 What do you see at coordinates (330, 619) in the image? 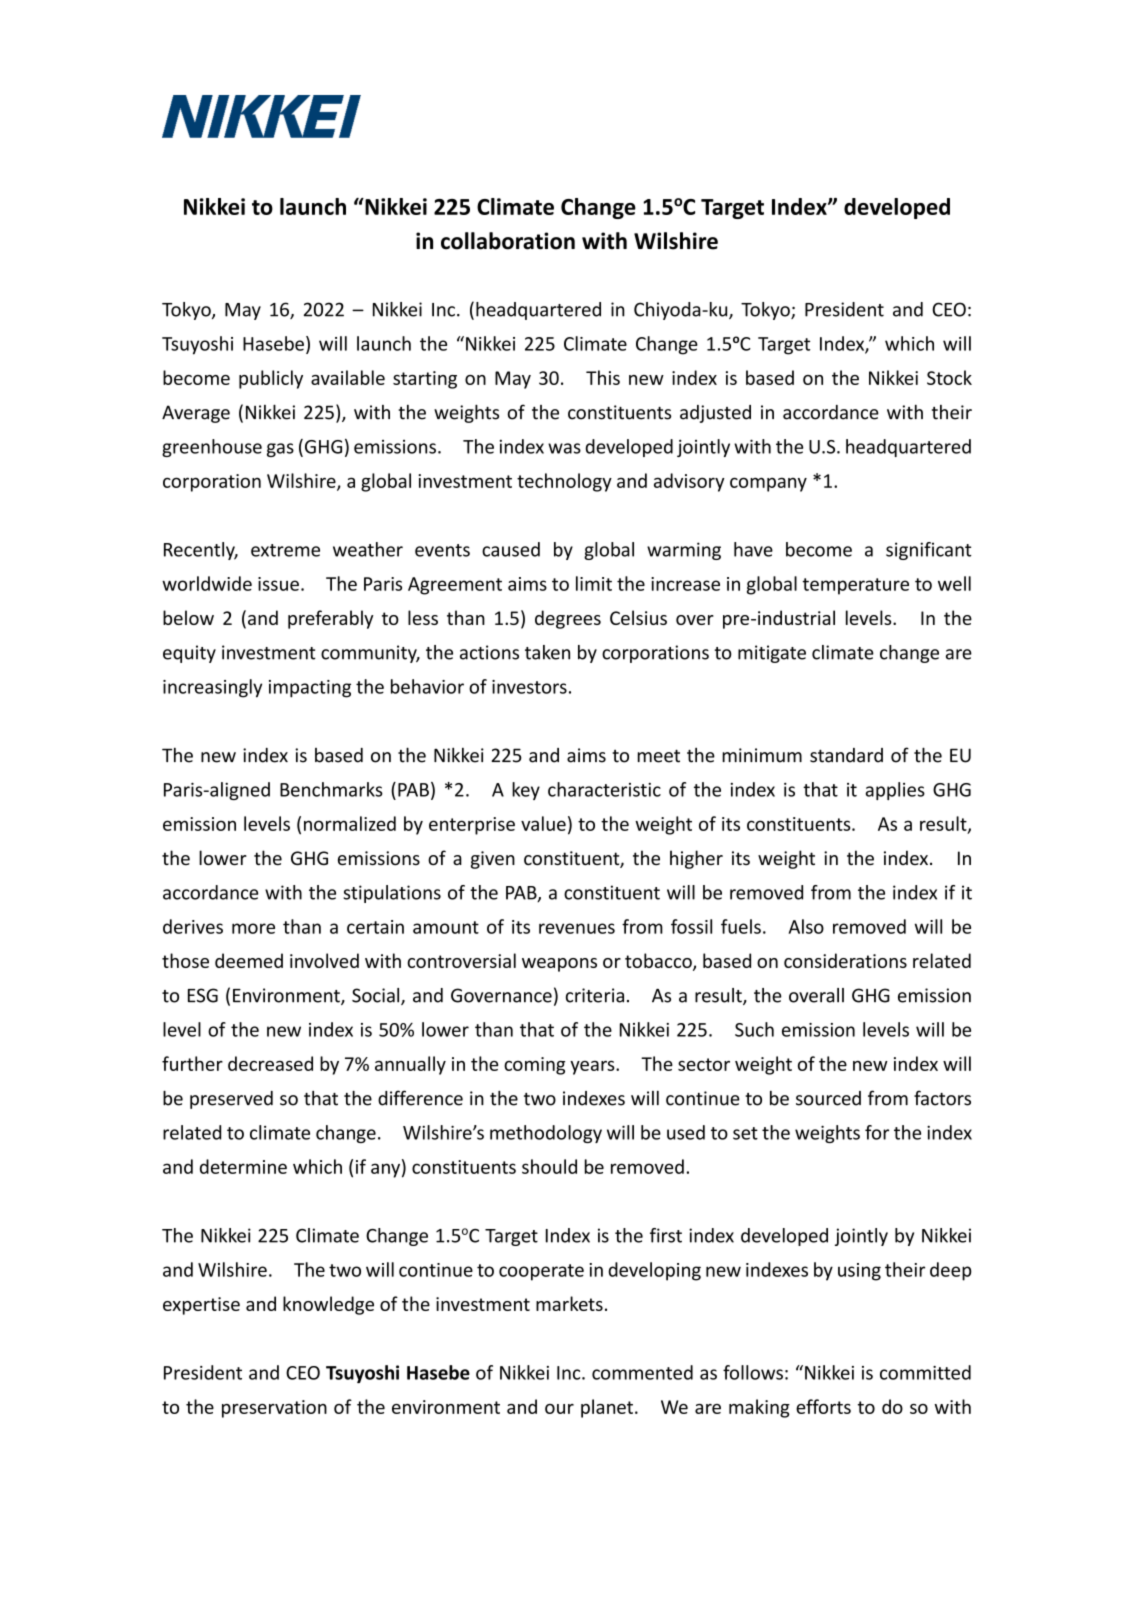
I see `preferably` at bounding box center [330, 619].
